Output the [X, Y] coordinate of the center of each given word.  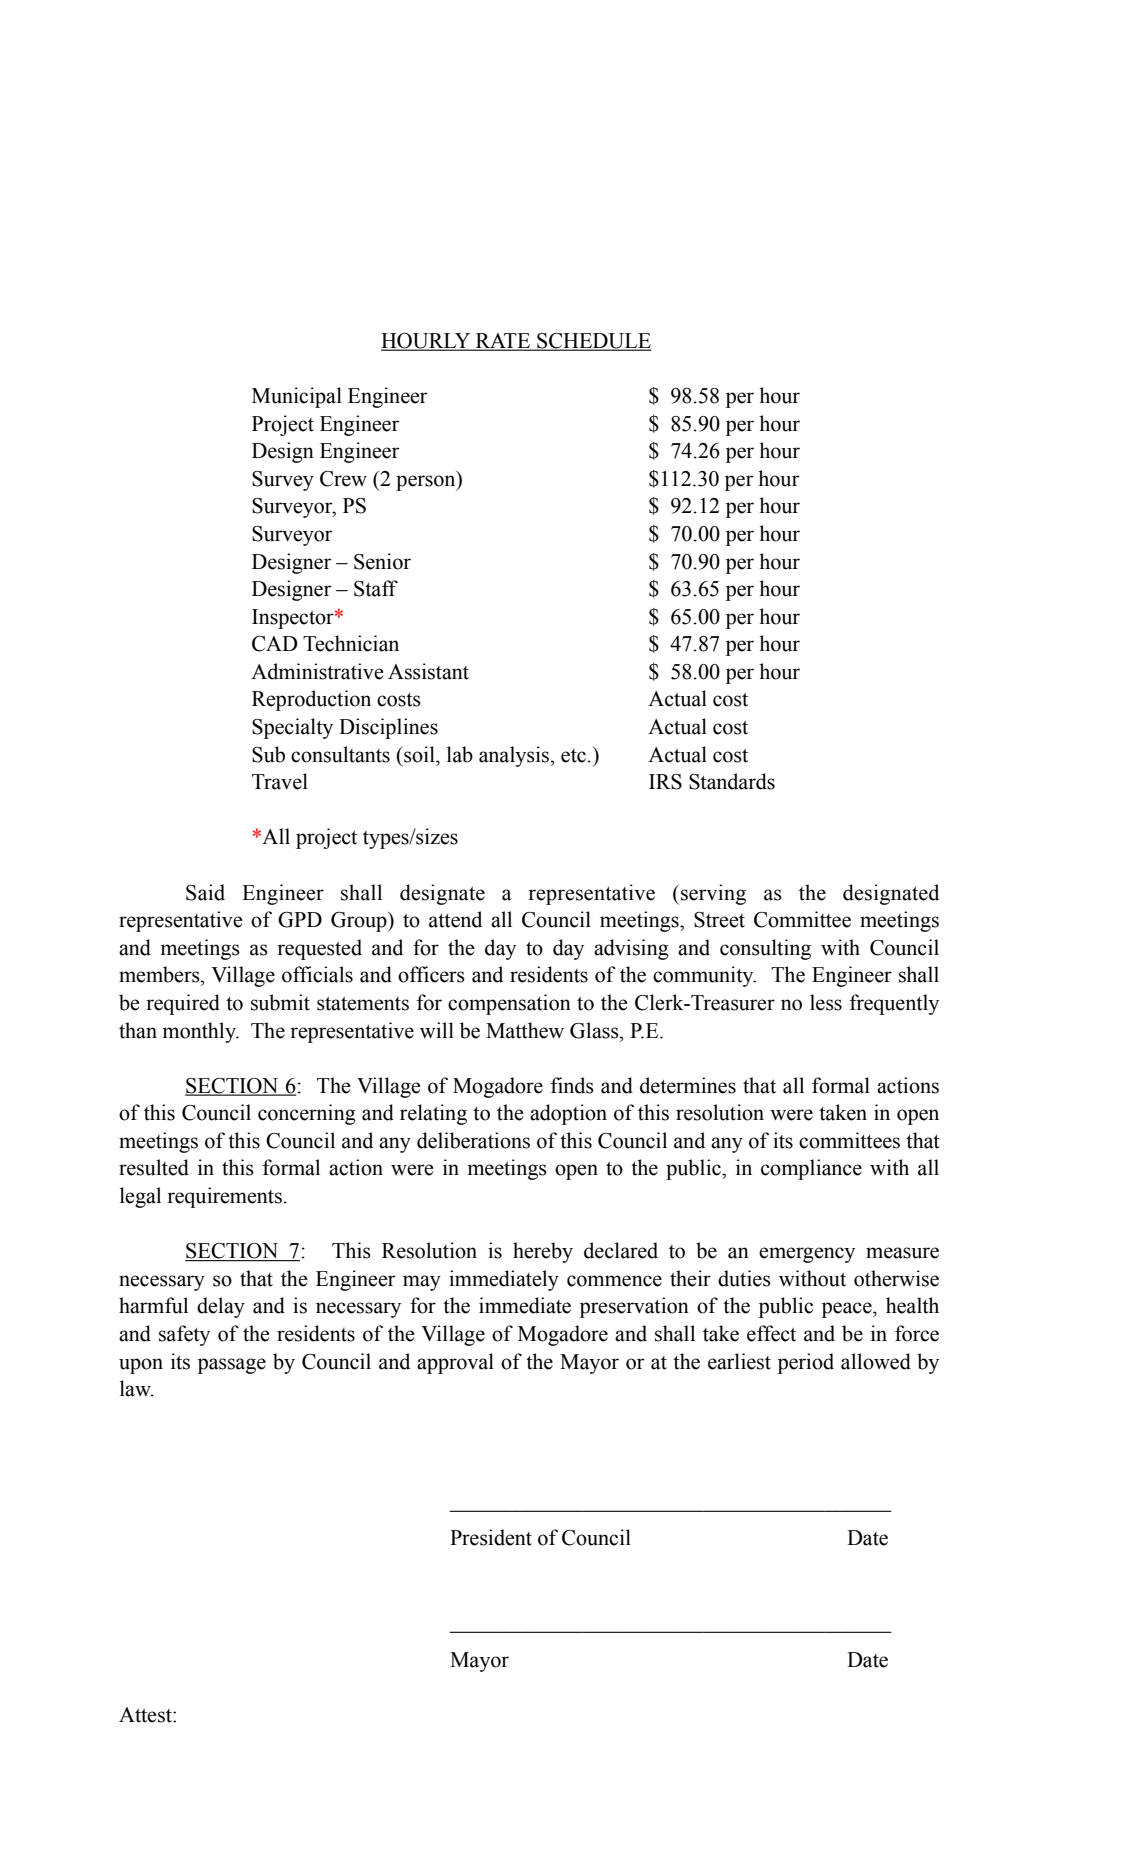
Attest [146, 1715]
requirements [224, 1197]
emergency [807, 1255]
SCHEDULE [593, 342]
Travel [280, 781]
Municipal [297, 397]
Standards [732, 781]
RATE [503, 341]
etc [573, 756]
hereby [543, 1252]
